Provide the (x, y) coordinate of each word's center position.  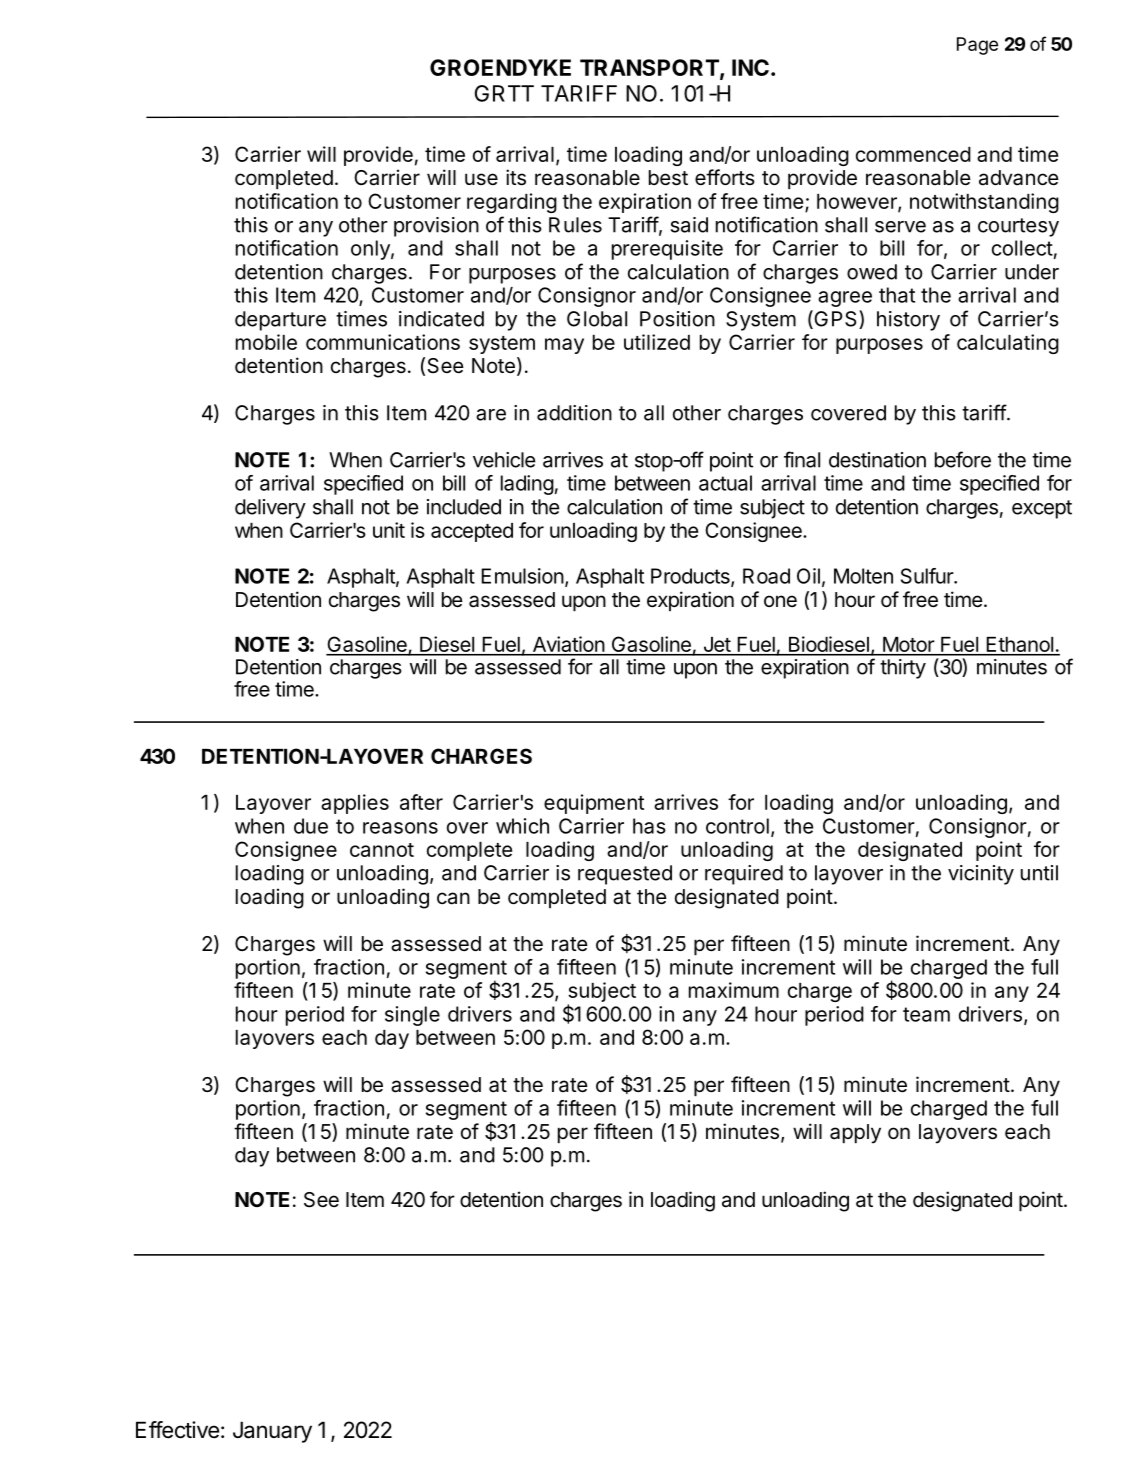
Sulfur (928, 576)
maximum (734, 990)
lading (527, 485)
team (926, 1014)
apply (855, 1134)
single (412, 1016)
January (272, 1432)
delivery (270, 509)
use (481, 179)
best (668, 178)
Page (977, 46)
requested (625, 875)
